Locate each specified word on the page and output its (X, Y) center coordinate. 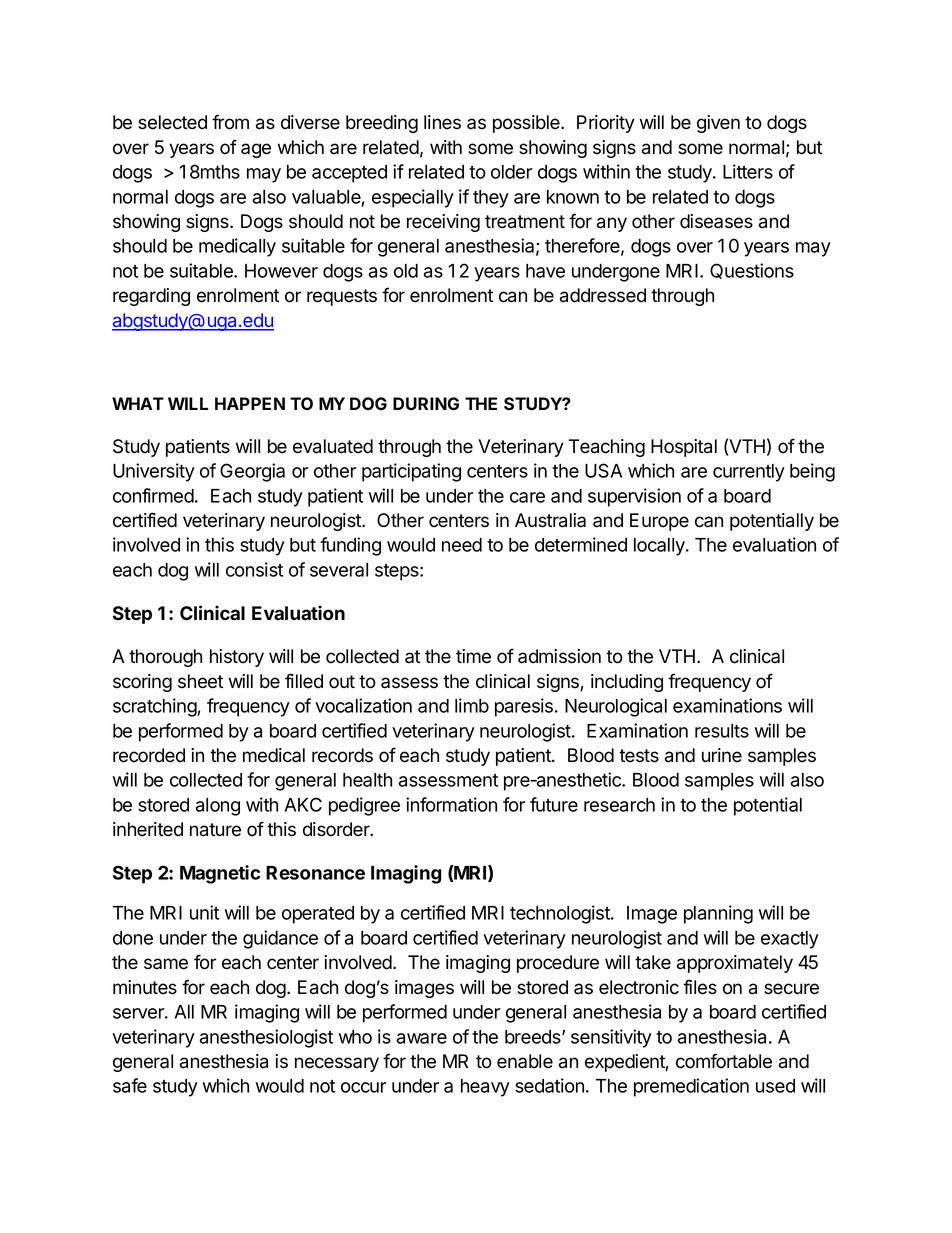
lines (442, 122)
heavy (485, 1088)
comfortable (724, 1061)
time (473, 656)
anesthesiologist (266, 1038)
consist (254, 569)
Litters (748, 171)
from (230, 122)
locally (660, 547)
